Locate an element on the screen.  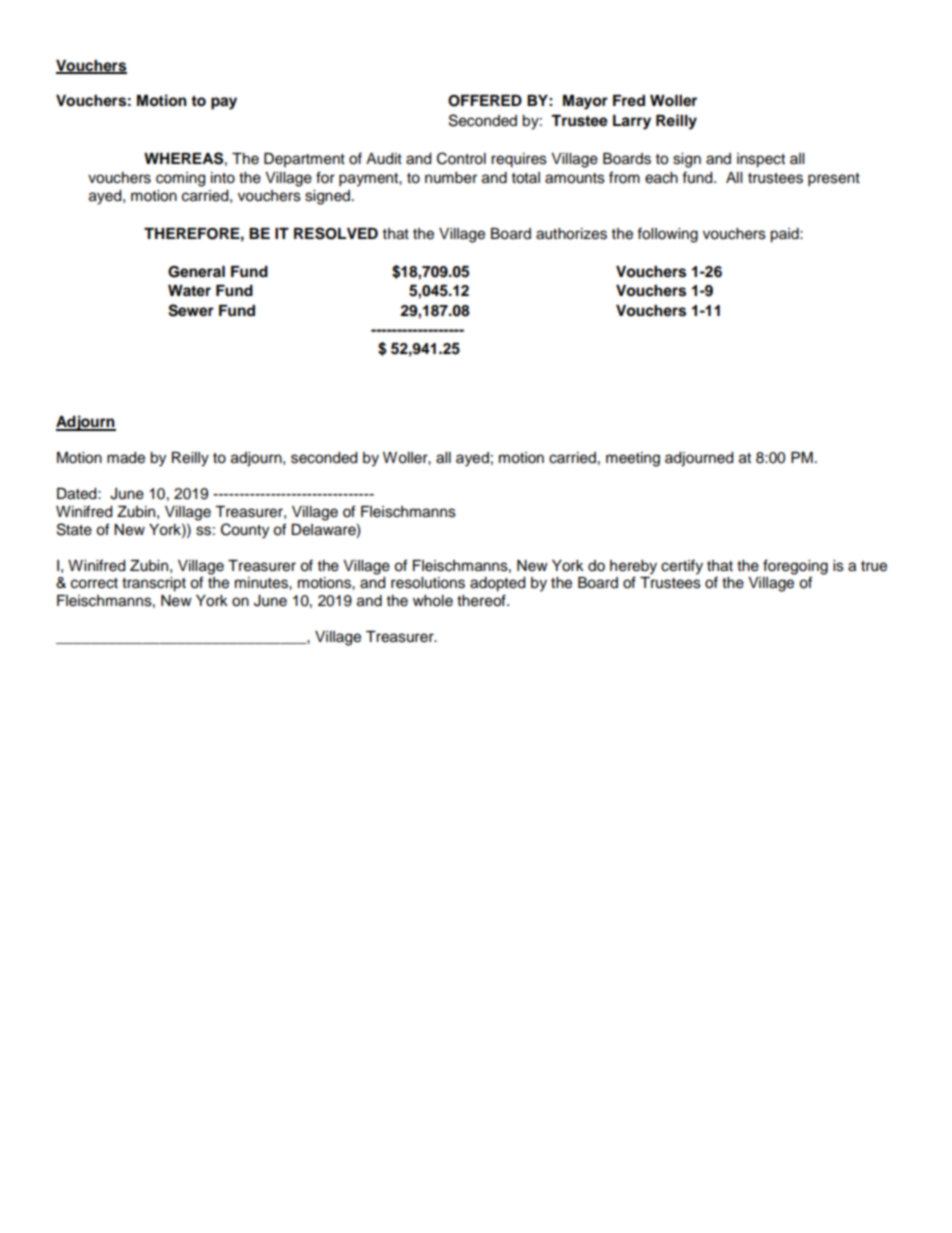
Department is located at coordinates (304, 160).
